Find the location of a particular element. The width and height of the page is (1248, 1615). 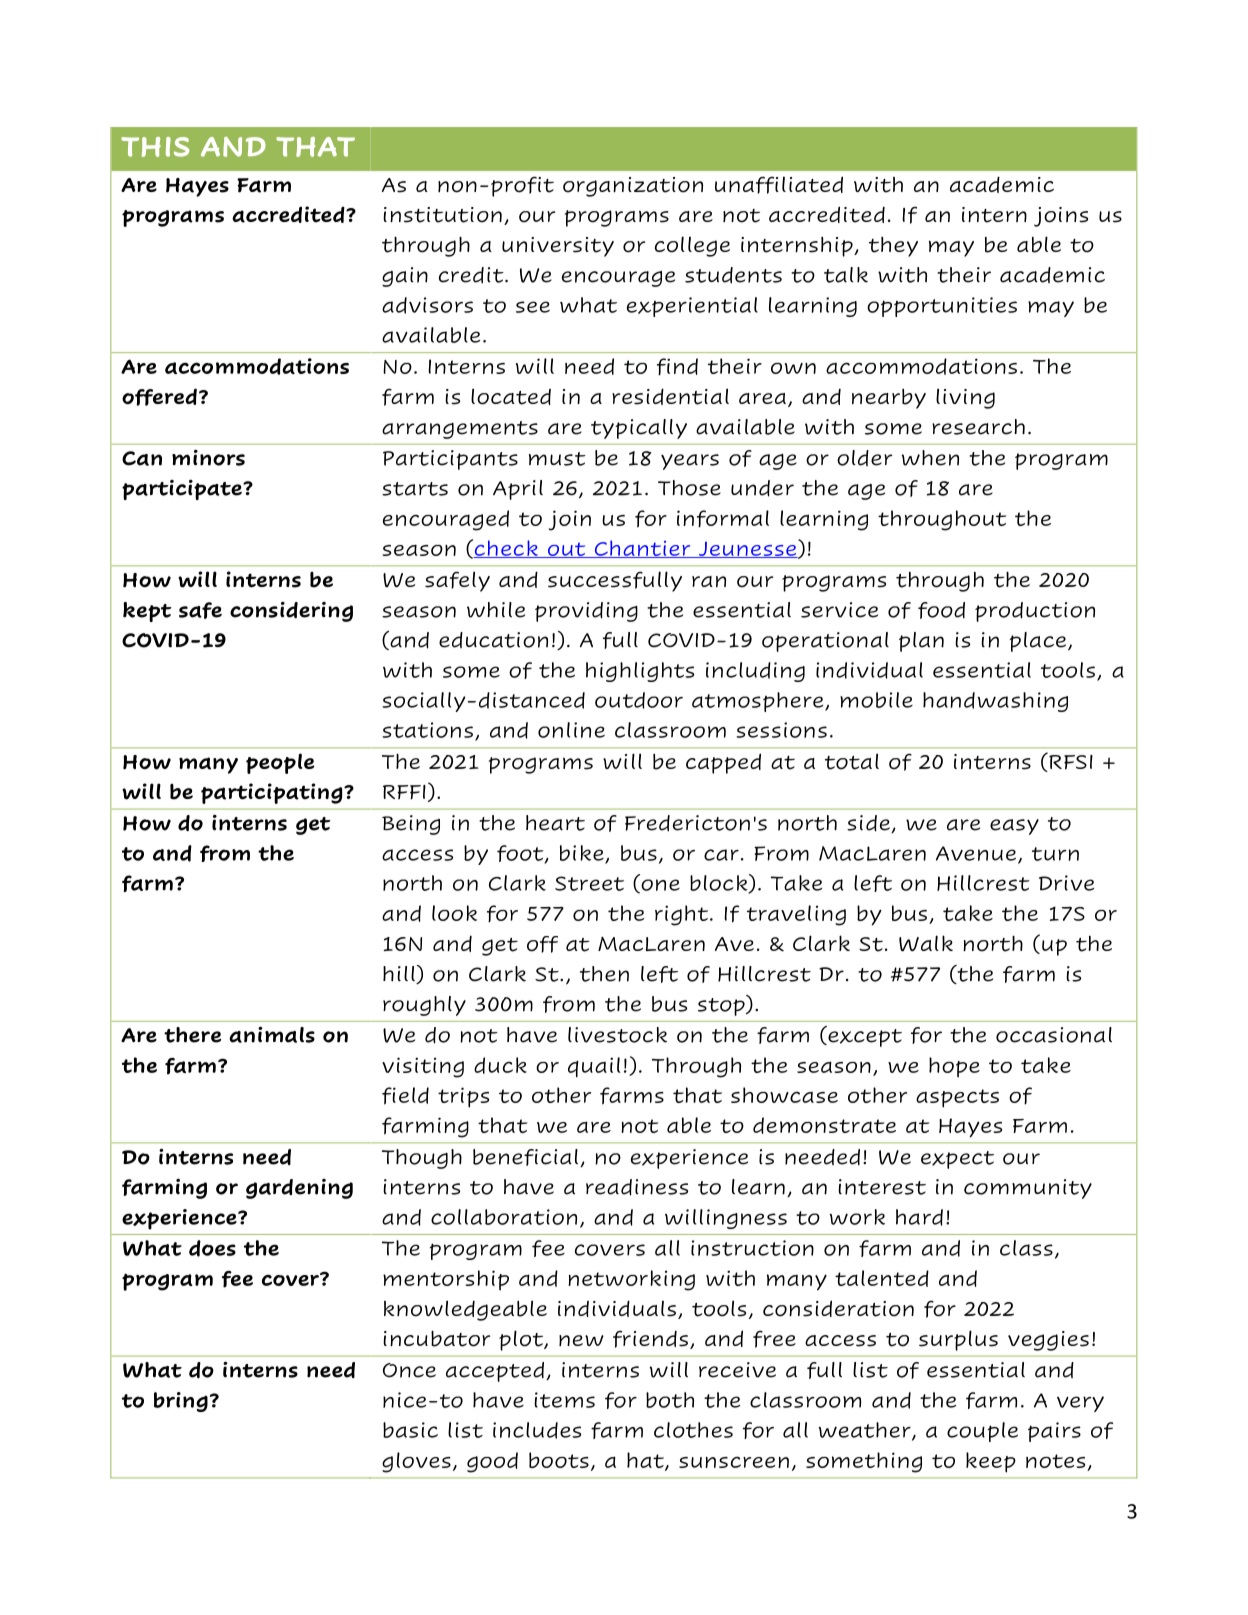

organization is located at coordinates (633, 187).
